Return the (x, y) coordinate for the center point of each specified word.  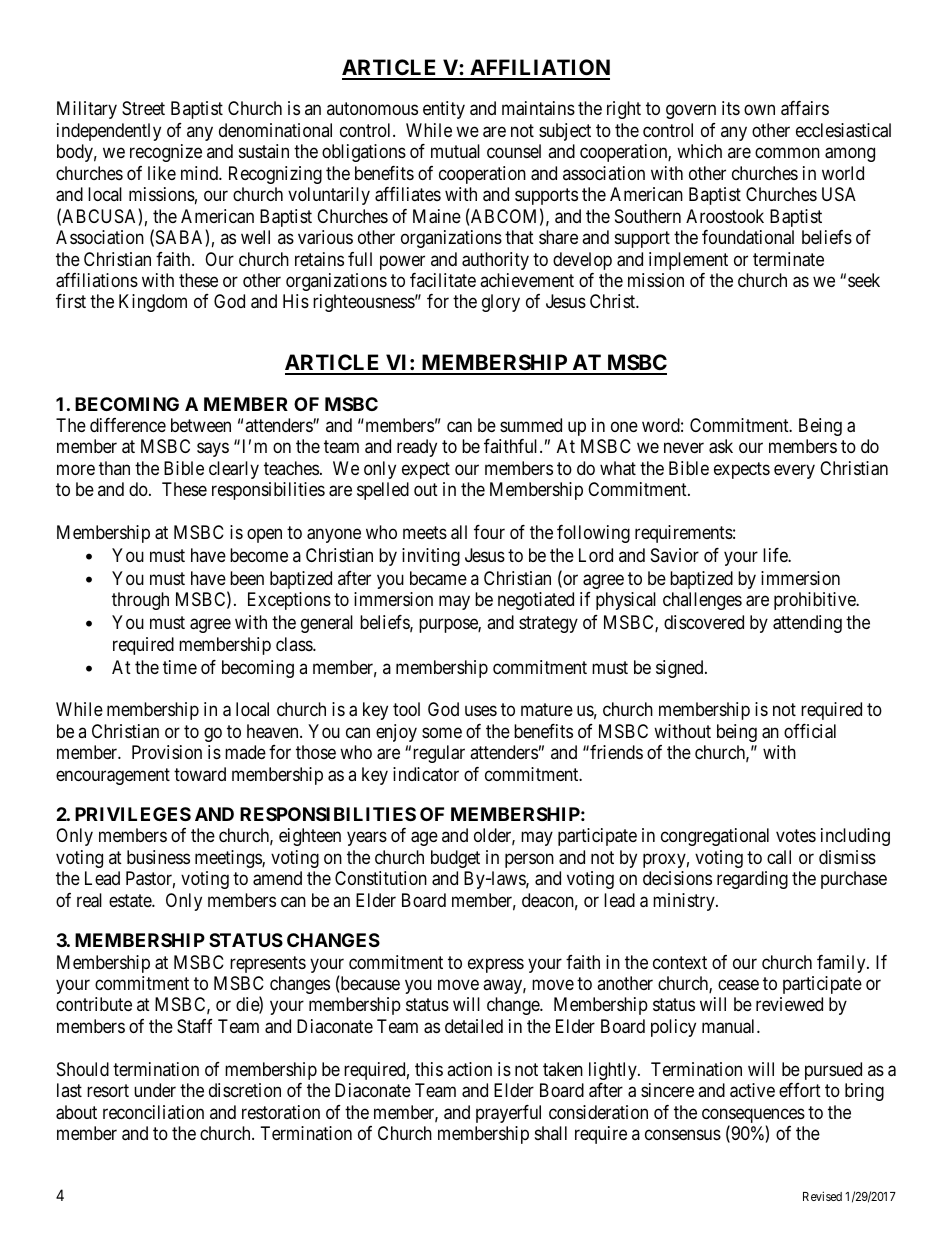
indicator (426, 774)
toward (200, 774)
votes (796, 836)
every (794, 471)
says (213, 450)
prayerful (508, 1114)
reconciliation (153, 1112)
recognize (166, 153)
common (787, 153)
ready (417, 448)
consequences (753, 1117)
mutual (455, 151)
